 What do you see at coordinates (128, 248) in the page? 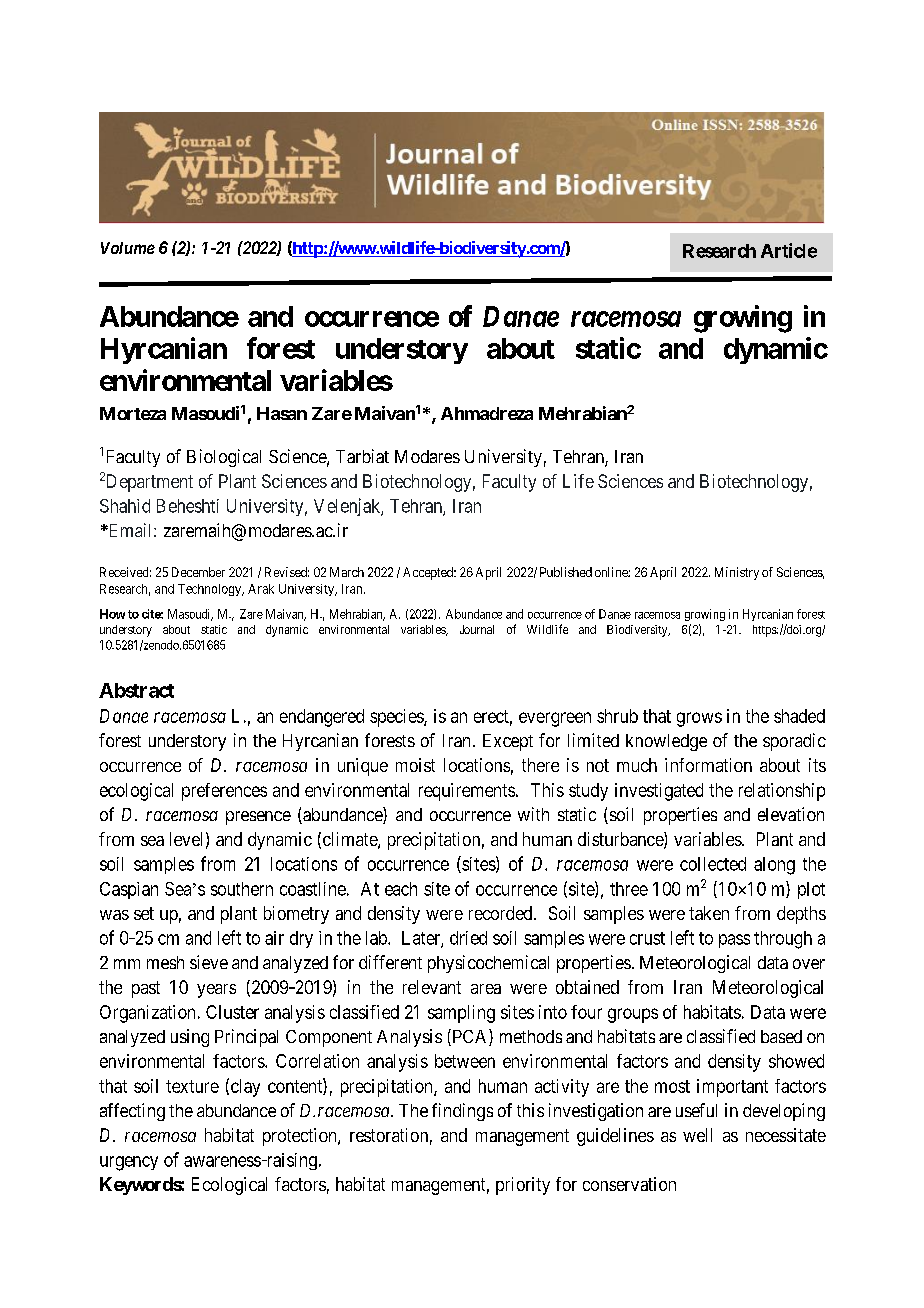
I see `Volume` at bounding box center [128, 248].
